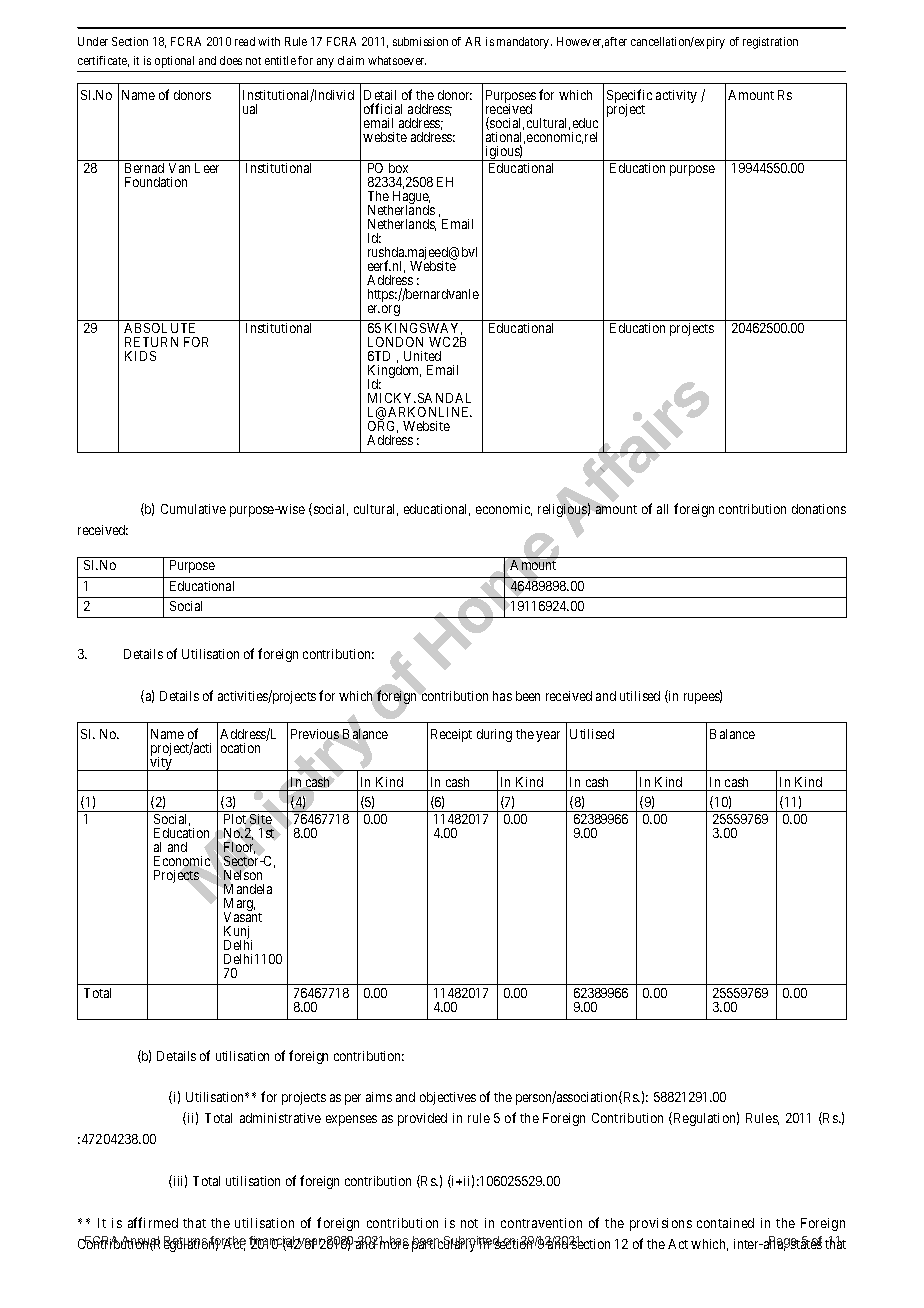 The height and width of the page is (1308, 924). What do you see at coordinates (193, 509) in the page?
I see `Cumulative` at bounding box center [193, 509].
